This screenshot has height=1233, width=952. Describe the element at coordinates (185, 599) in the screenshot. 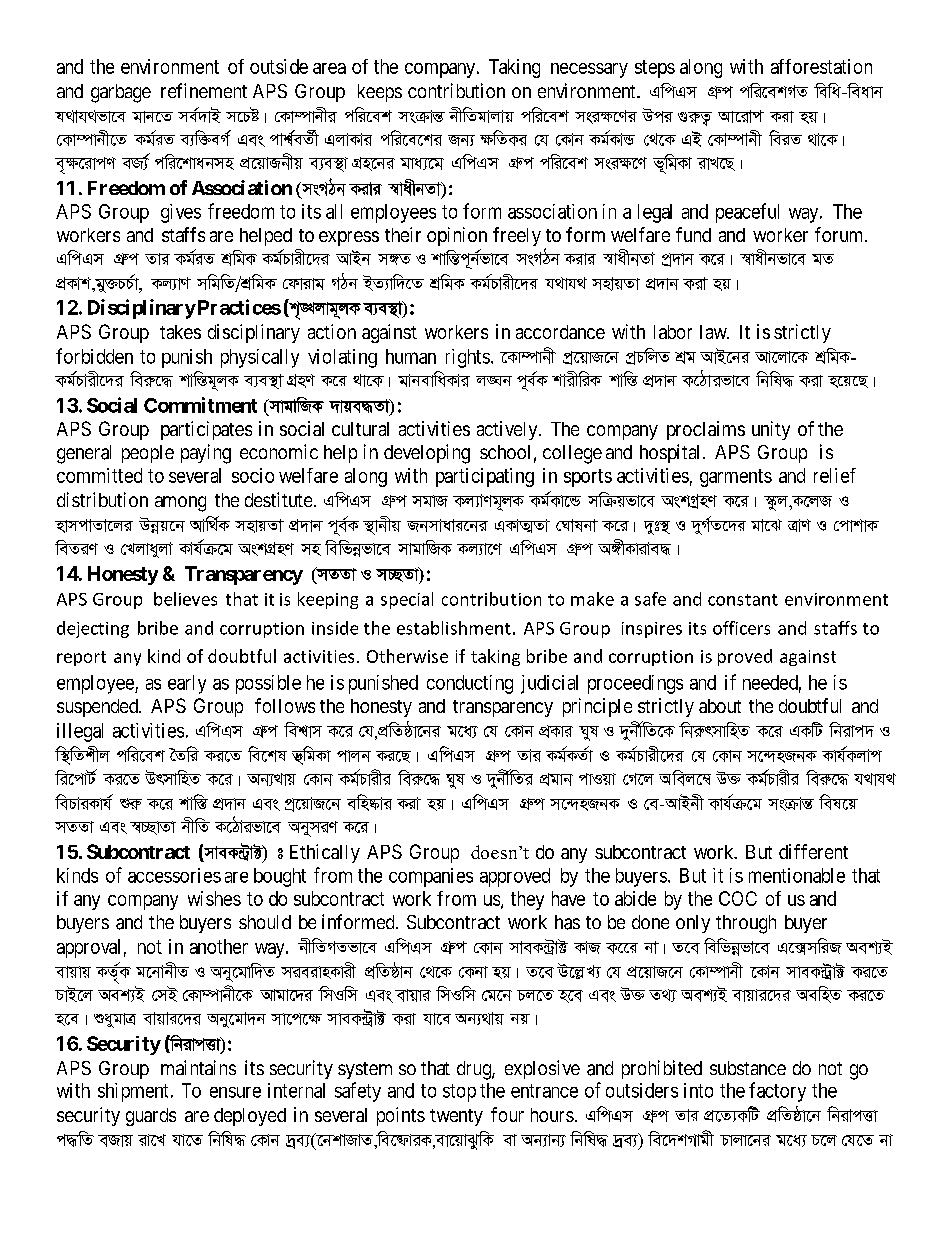

I see `believes` at that location.
